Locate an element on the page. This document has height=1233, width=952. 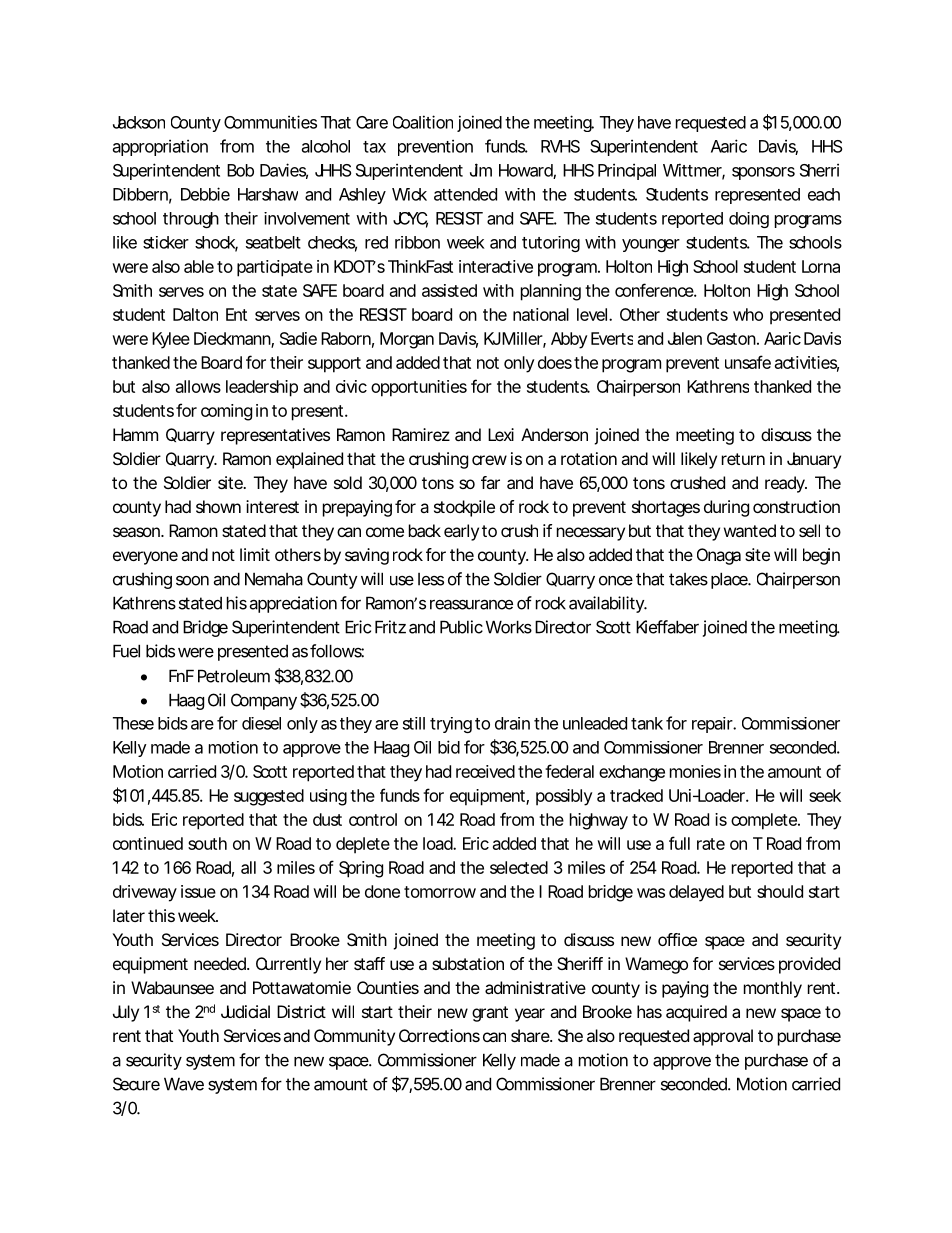
coming is located at coordinates (226, 412).
